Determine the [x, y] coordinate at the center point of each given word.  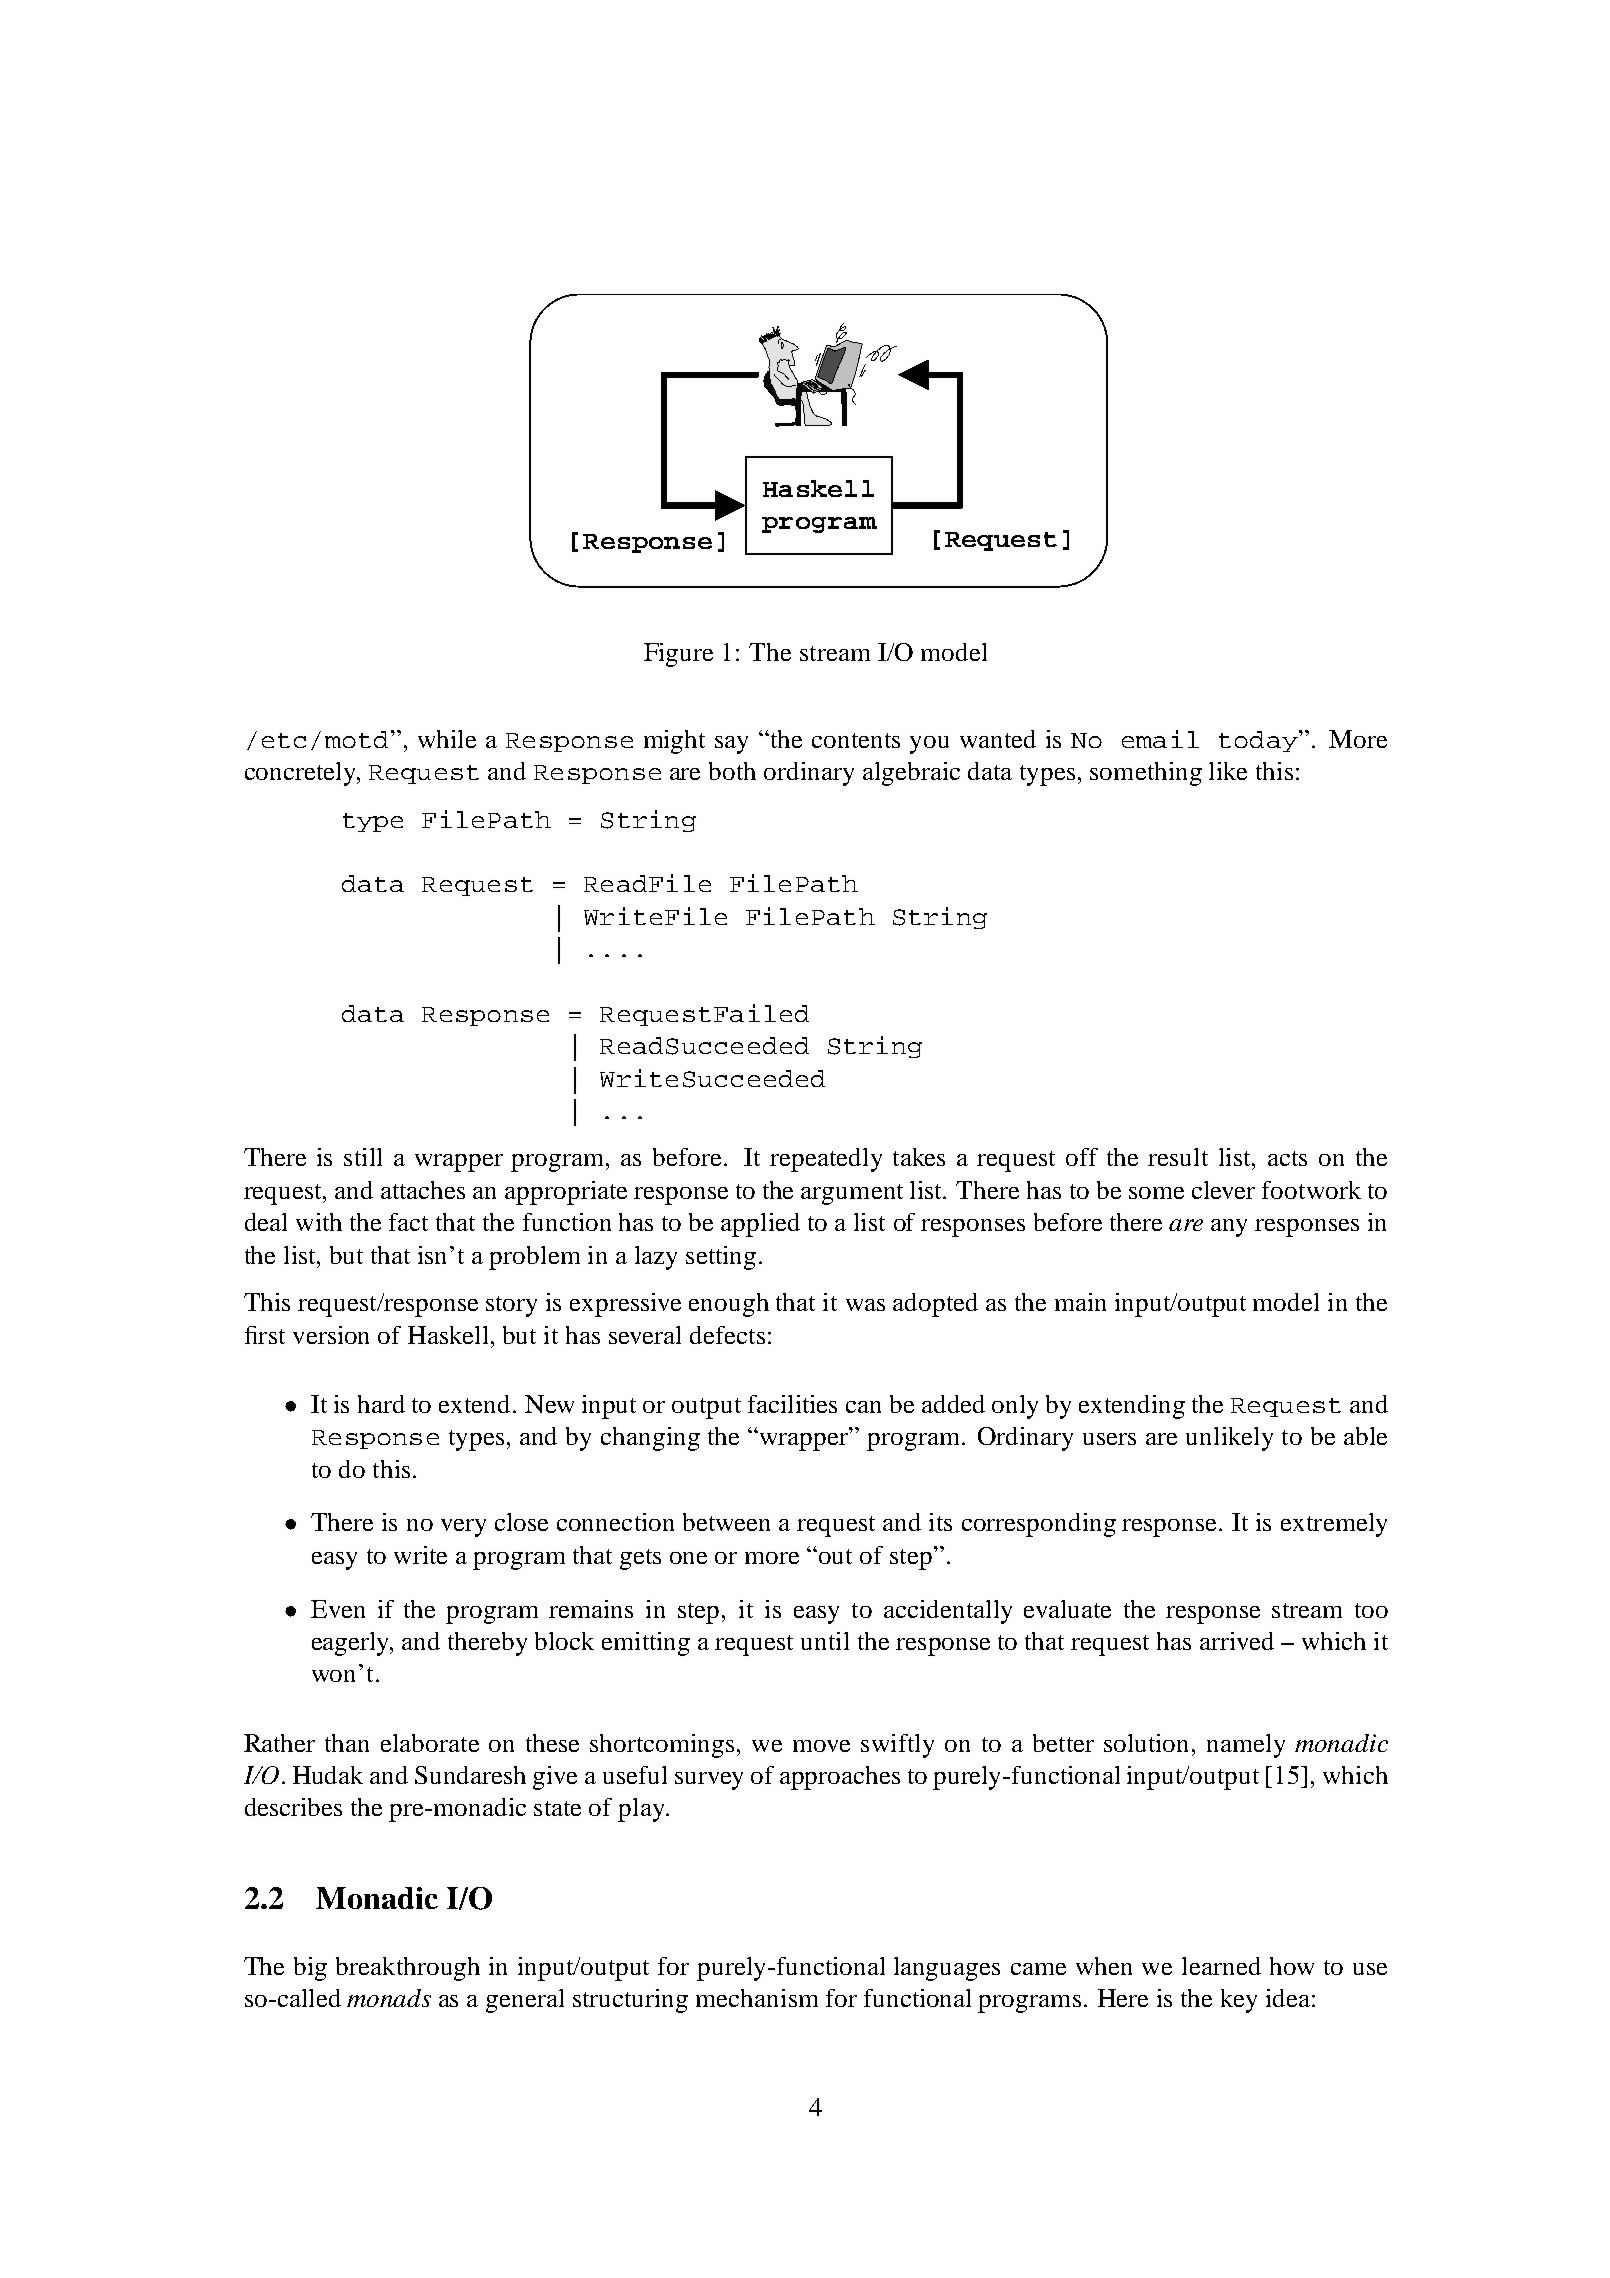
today [1259, 741]
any [1229, 1228]
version [331, 1335]
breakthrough [408, 1969]
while [447, 739]
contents [856, 740]
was [865, 1305]
